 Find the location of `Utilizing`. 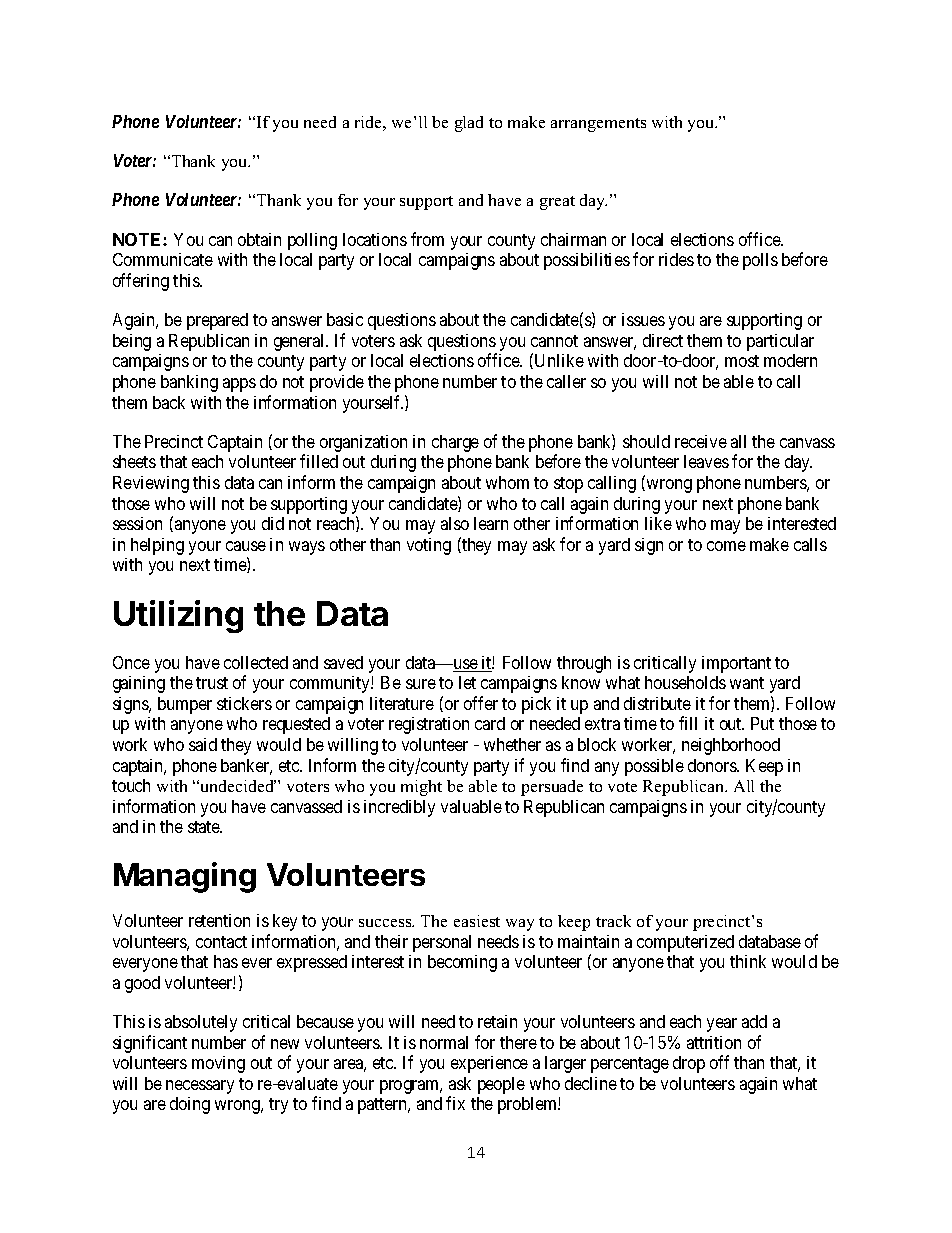

Utilizing is located at coordinates (178, 616).
